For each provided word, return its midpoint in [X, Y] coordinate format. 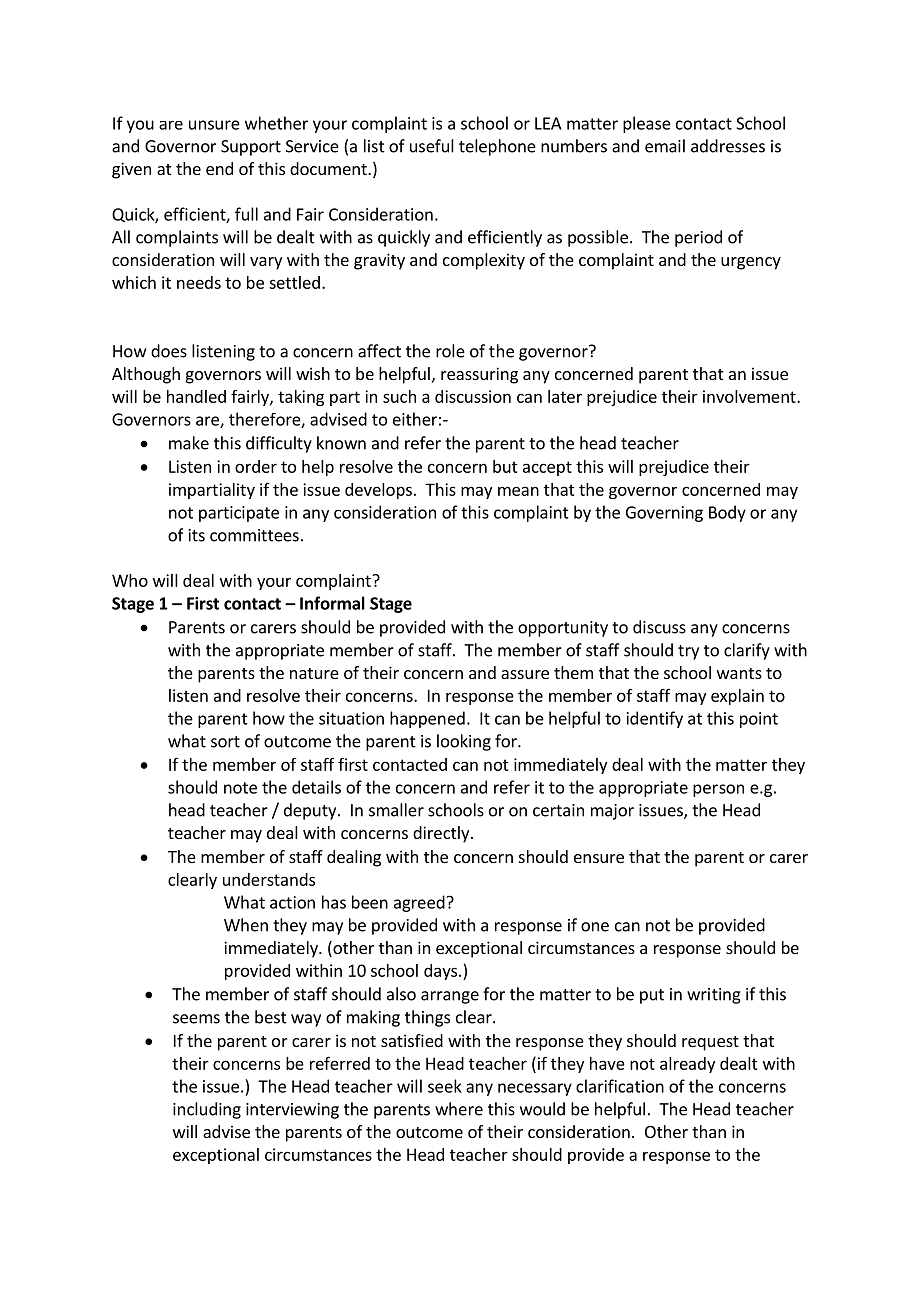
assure [525, 674]
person [718, 790]
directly [442, 834]
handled [196, 396]
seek [445, 1086]
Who [130, 580]
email [665, 146]
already [687, 1065]
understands [269, 879]
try [688, 652]
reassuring [479, 375]
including [207, 1110]
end [219, 168]
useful [432, 146]
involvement [750, 396]
